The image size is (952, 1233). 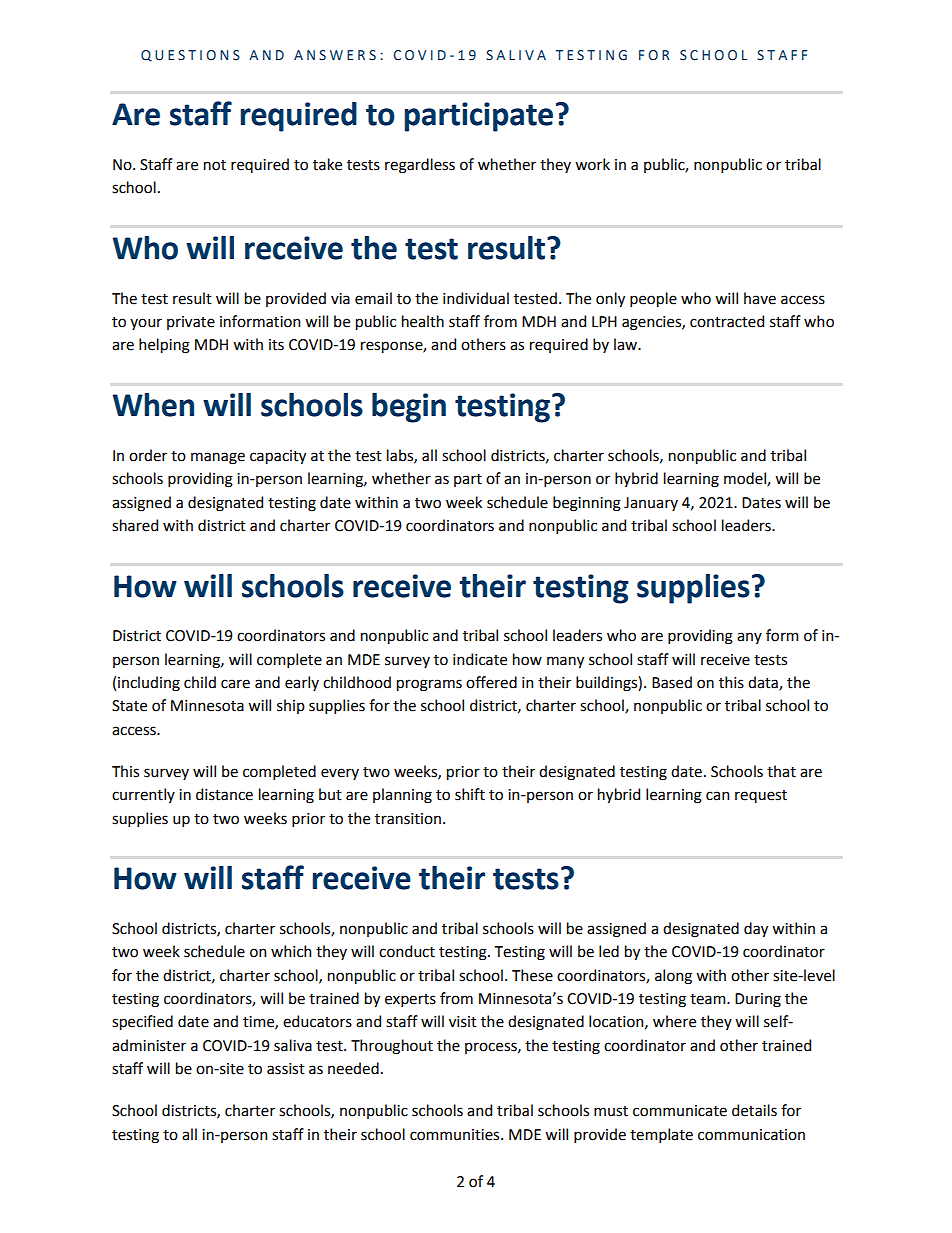 What do you see at coordinates (592, 164) in the page?
I see `work` at bounding box center [592, 164].
